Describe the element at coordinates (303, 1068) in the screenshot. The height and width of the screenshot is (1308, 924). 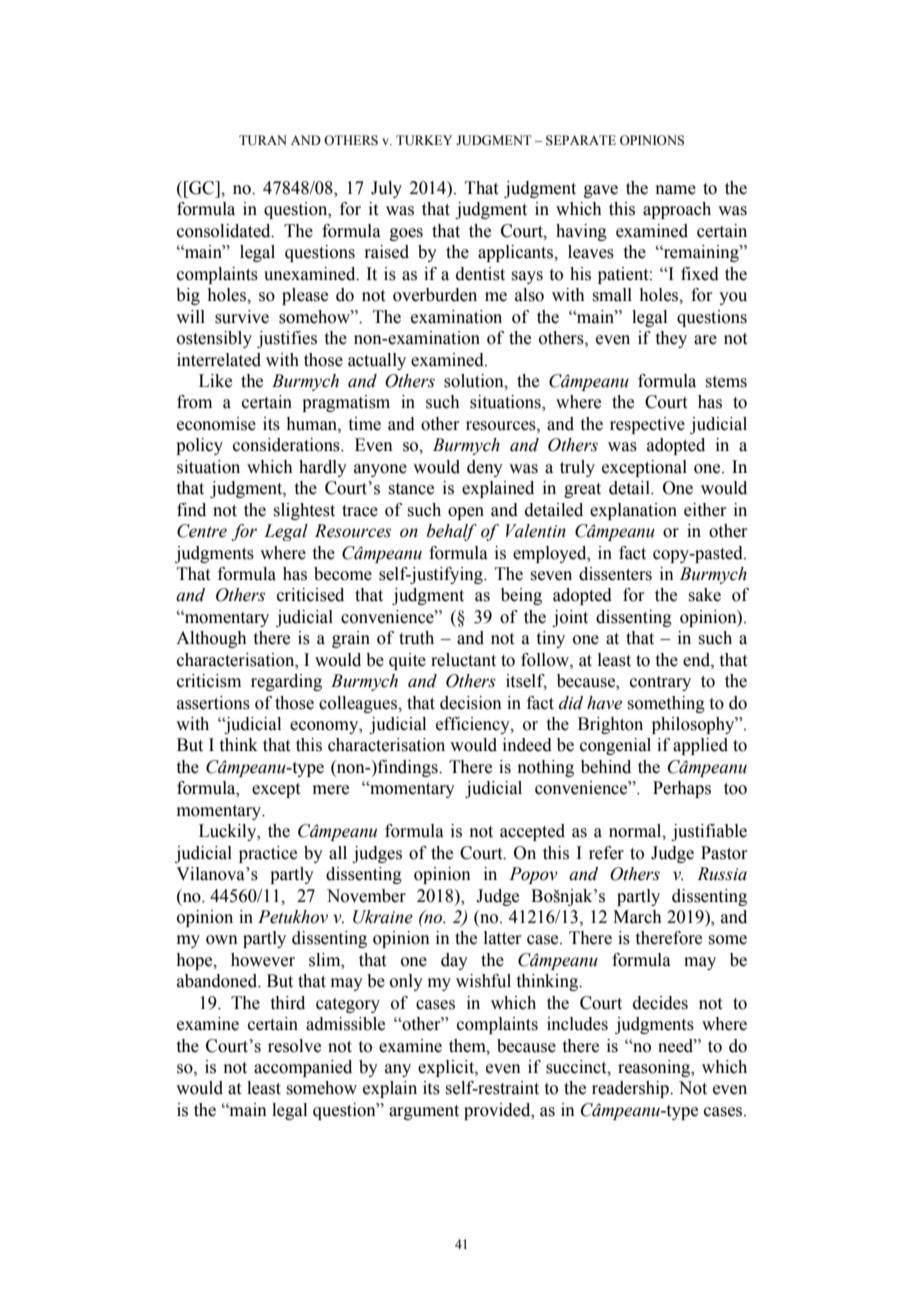
I see `accompanied` at that location.
